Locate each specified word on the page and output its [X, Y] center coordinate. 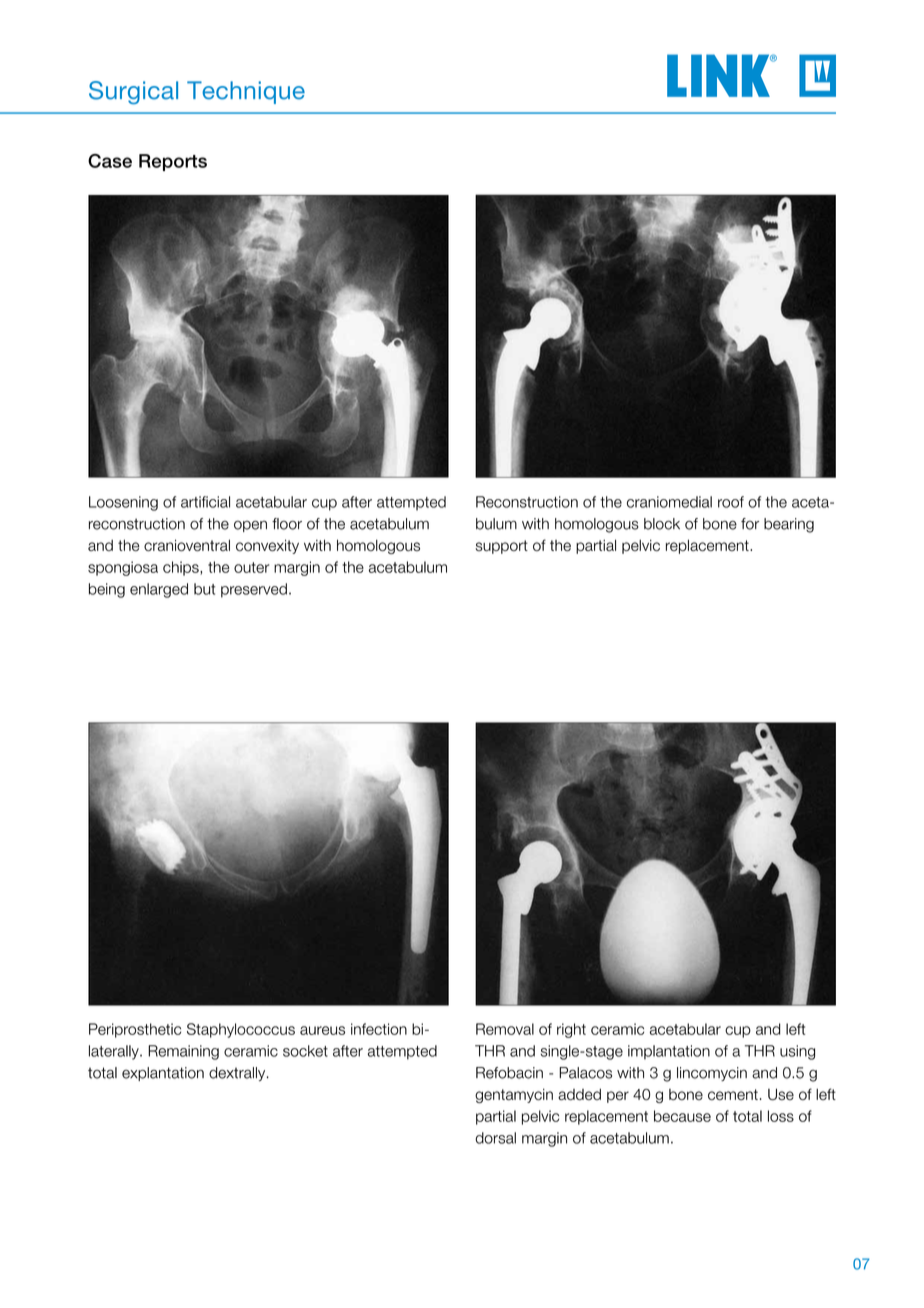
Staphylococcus [241, 1030]
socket [305, 1051]
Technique [246, 92]
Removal [505, 1029]
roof [731, 502]
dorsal [495, 1138]
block [662, 524]
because [682, 1116]
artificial [205, 502]
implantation [669, 1052]
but [204, 589]
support [501, 547]
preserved [254, 590]
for [750, 524]
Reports [173, 162]
